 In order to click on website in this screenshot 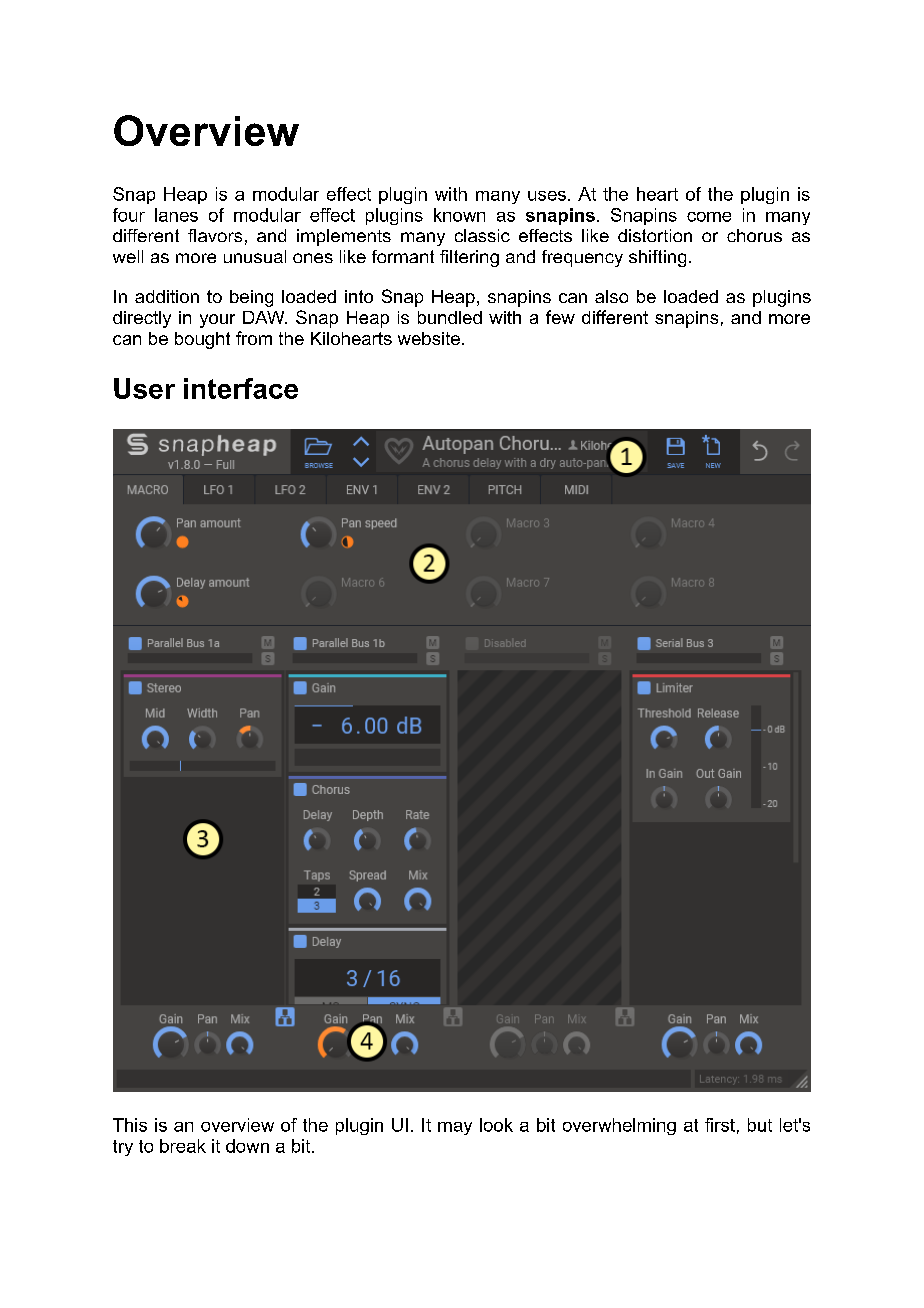, I will do `click(429, 338)`.
